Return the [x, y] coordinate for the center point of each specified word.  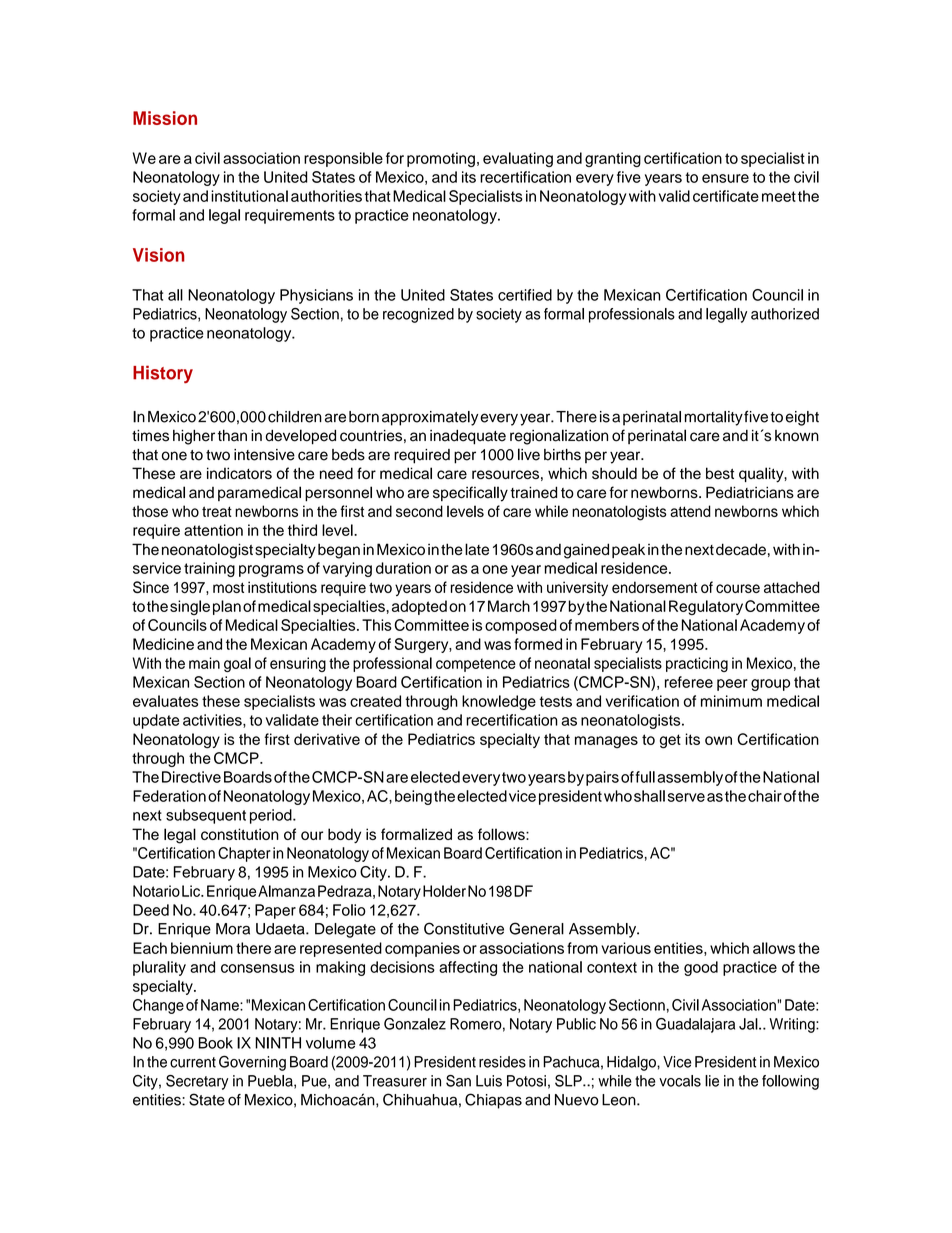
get [670, 741]
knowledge [499, 702]
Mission [165, 118]
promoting [441, 159]
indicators [239, 473]
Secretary [197, 1082]
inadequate [468, 437]
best [720, 473]
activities [213, 721]
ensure [725, 178]
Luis [489, 1081]
